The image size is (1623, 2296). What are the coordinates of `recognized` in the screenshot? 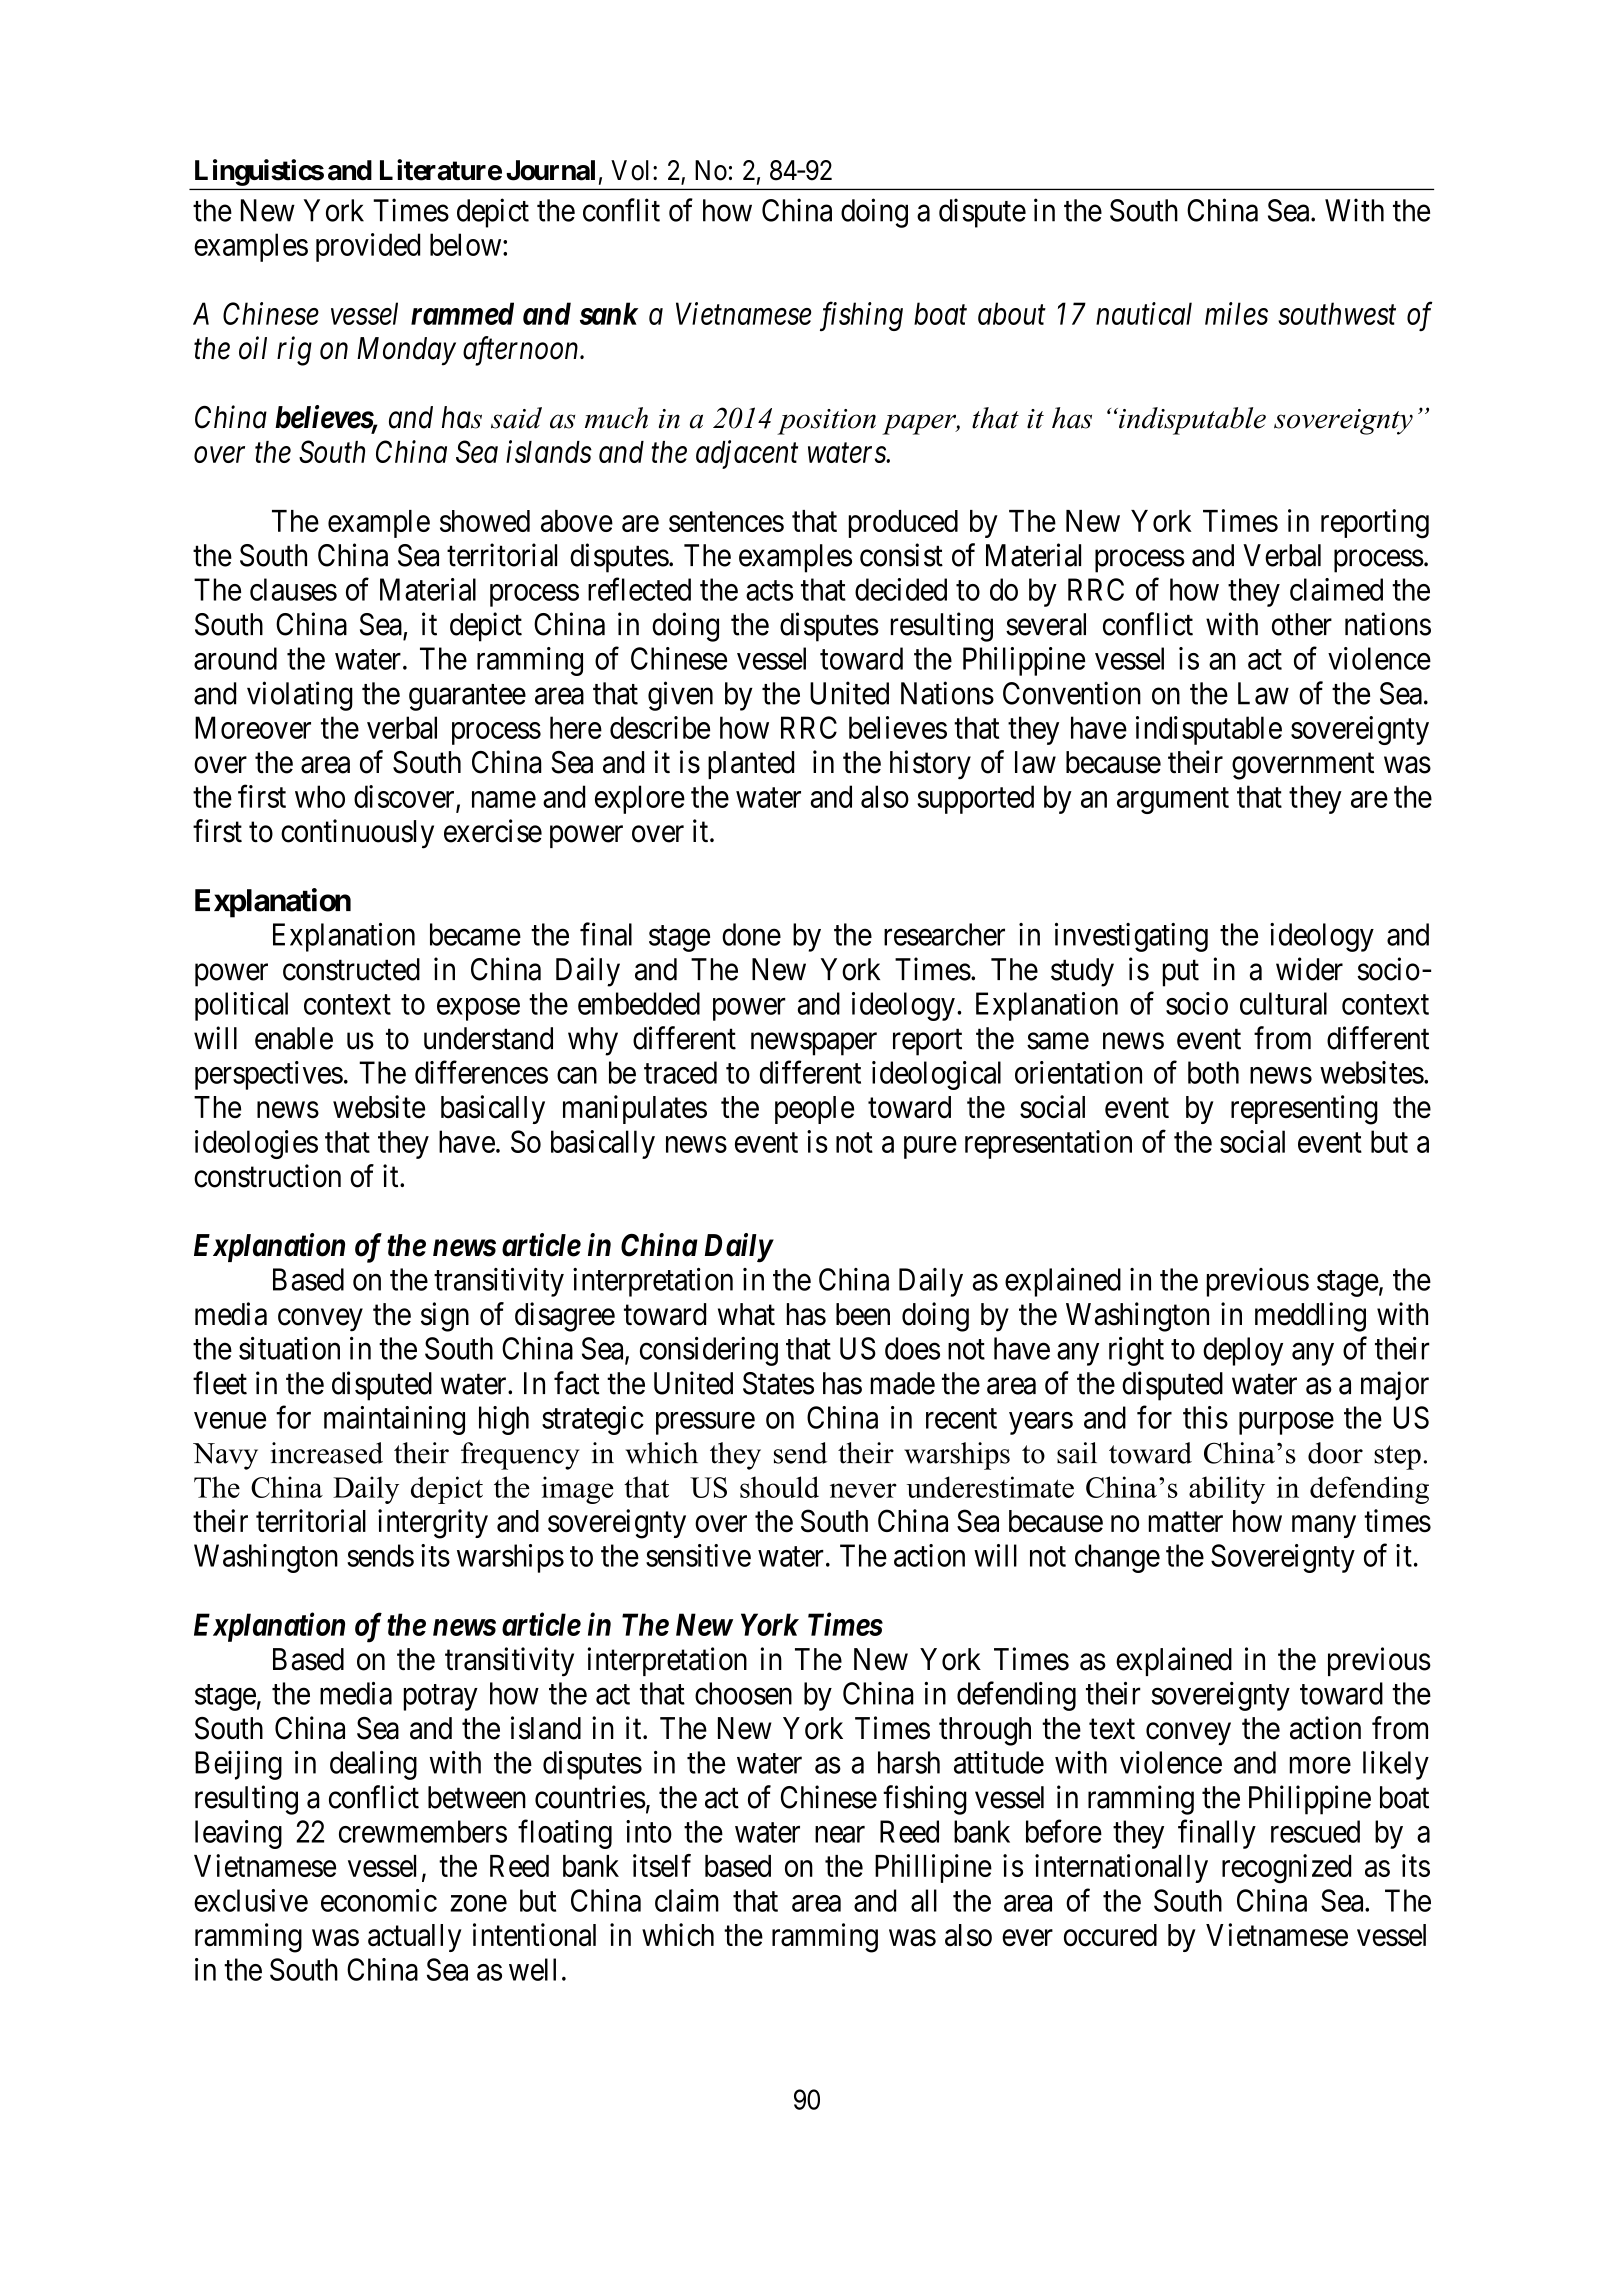 It's located at (1286, 1869).
